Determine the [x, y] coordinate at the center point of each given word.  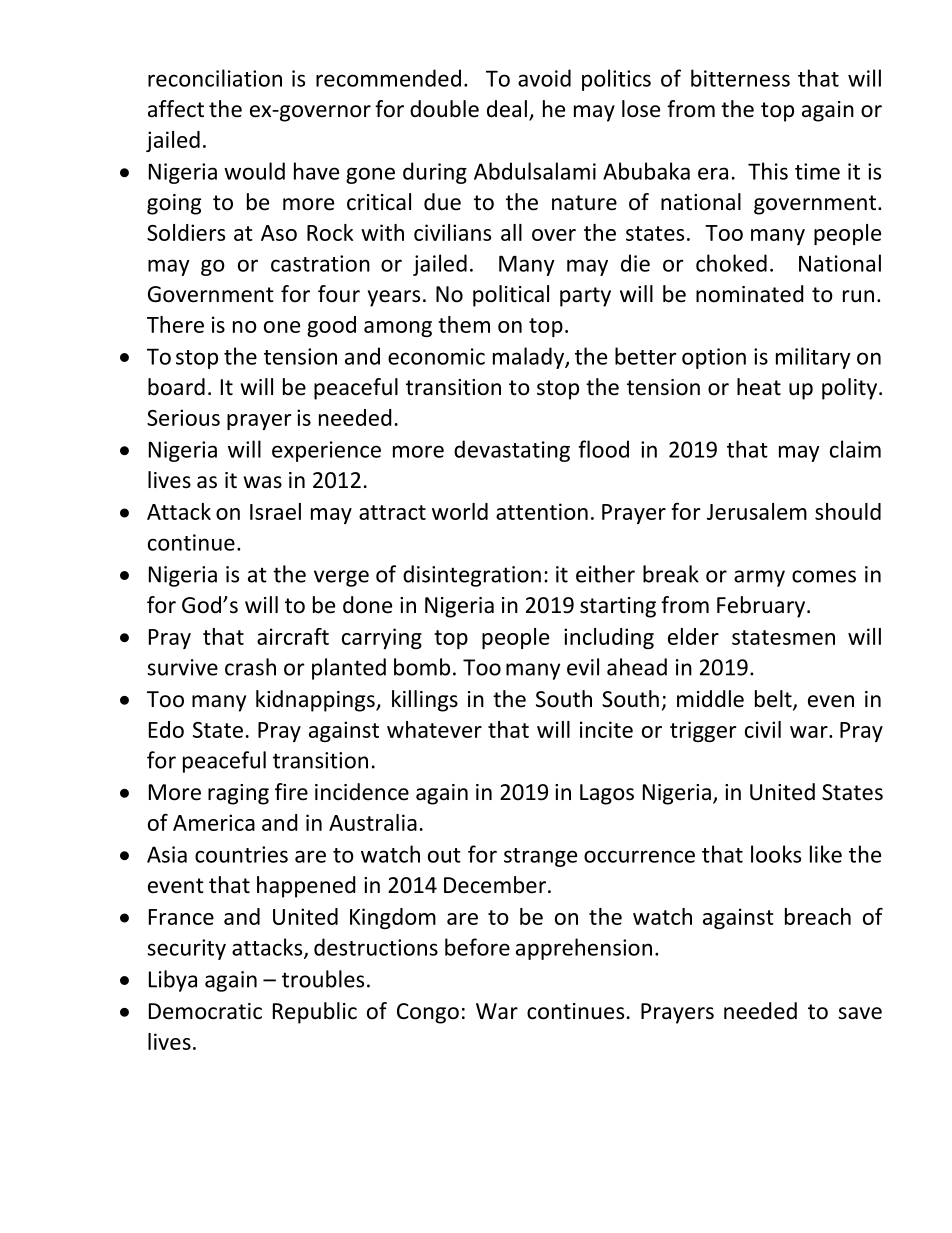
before [477, 947]
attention [542, 511]
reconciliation [215, 78]
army [759, 578]
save [860, 1013]
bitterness [740, 78]
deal [507, 109]
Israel [275, 511]
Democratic [205, 1011]
